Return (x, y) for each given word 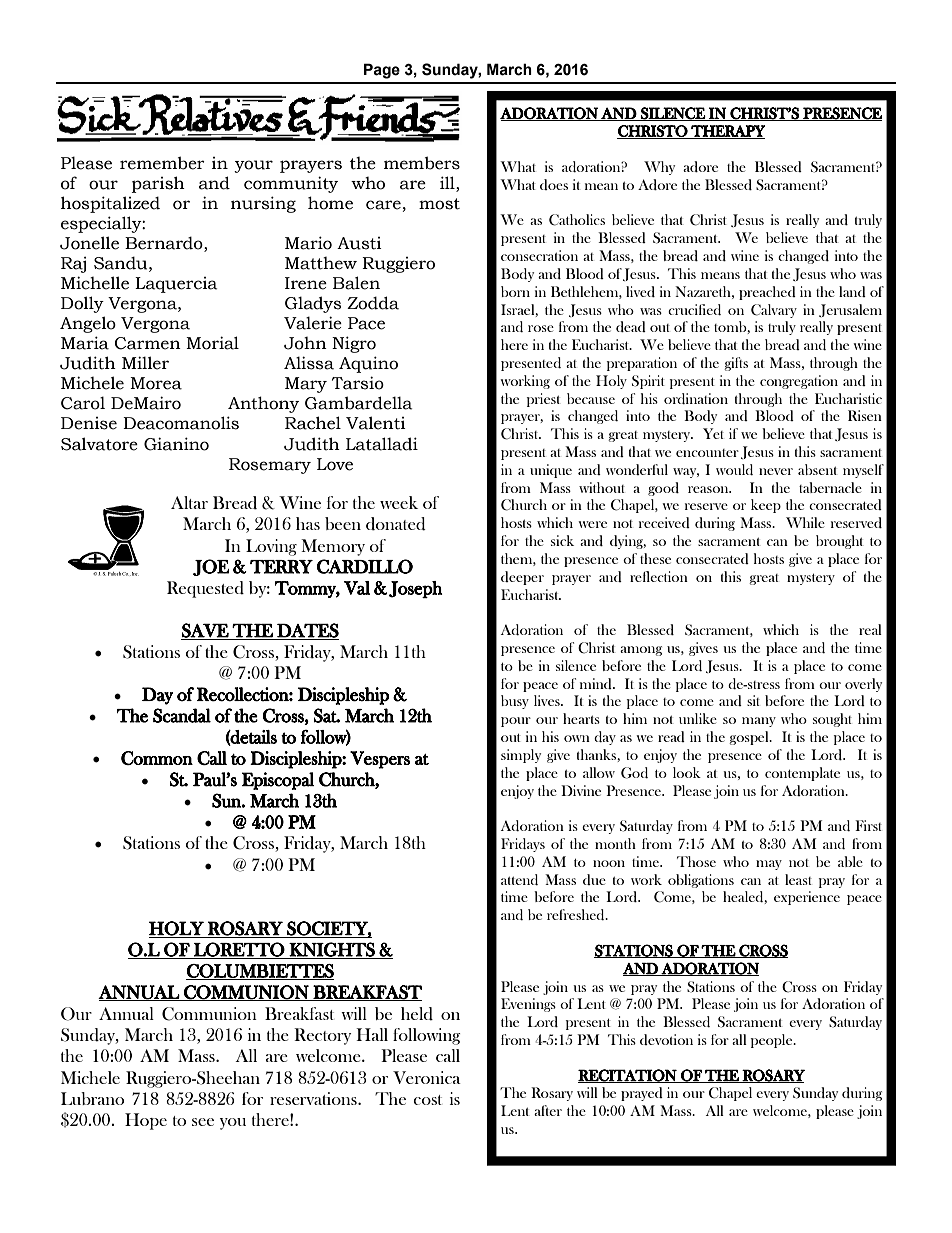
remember (162, 163)
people (773, 1041)
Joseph (416, 589)
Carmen (148, 343)
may (769, 865)
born (515, 291)
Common (157, 758)
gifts (736, 364)
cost (427, 1100)
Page (382, 71)
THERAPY (727, 132)
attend (519, 879)
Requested (205, 589)
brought (840, 542)
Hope (146, 1121)
